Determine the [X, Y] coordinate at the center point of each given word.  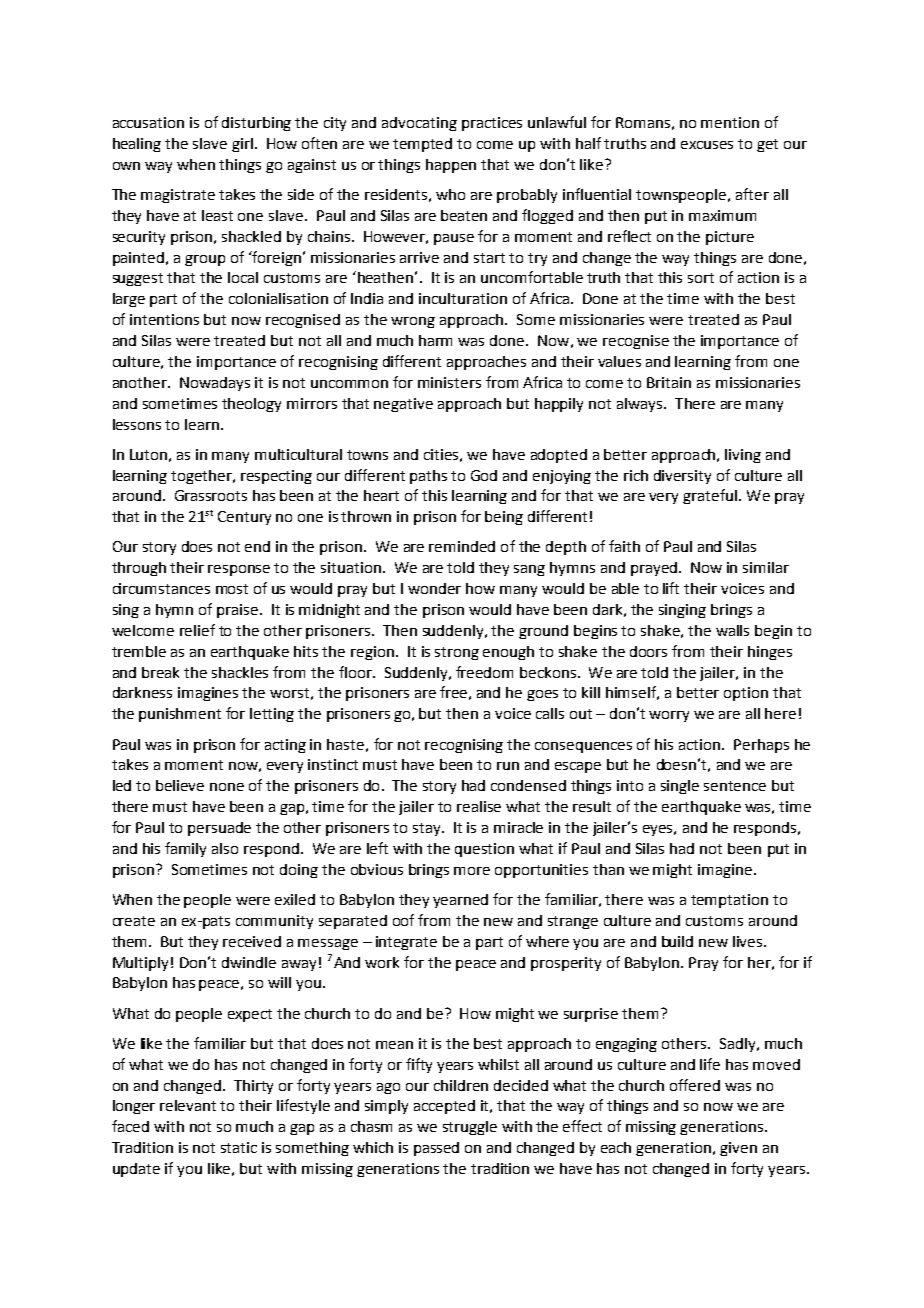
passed [436, 1149]
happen [451, 166]
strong [457, 653]
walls [732, 630]
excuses [707, 145]
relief [197, 630]
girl [242, 145]
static [239, 1147]
